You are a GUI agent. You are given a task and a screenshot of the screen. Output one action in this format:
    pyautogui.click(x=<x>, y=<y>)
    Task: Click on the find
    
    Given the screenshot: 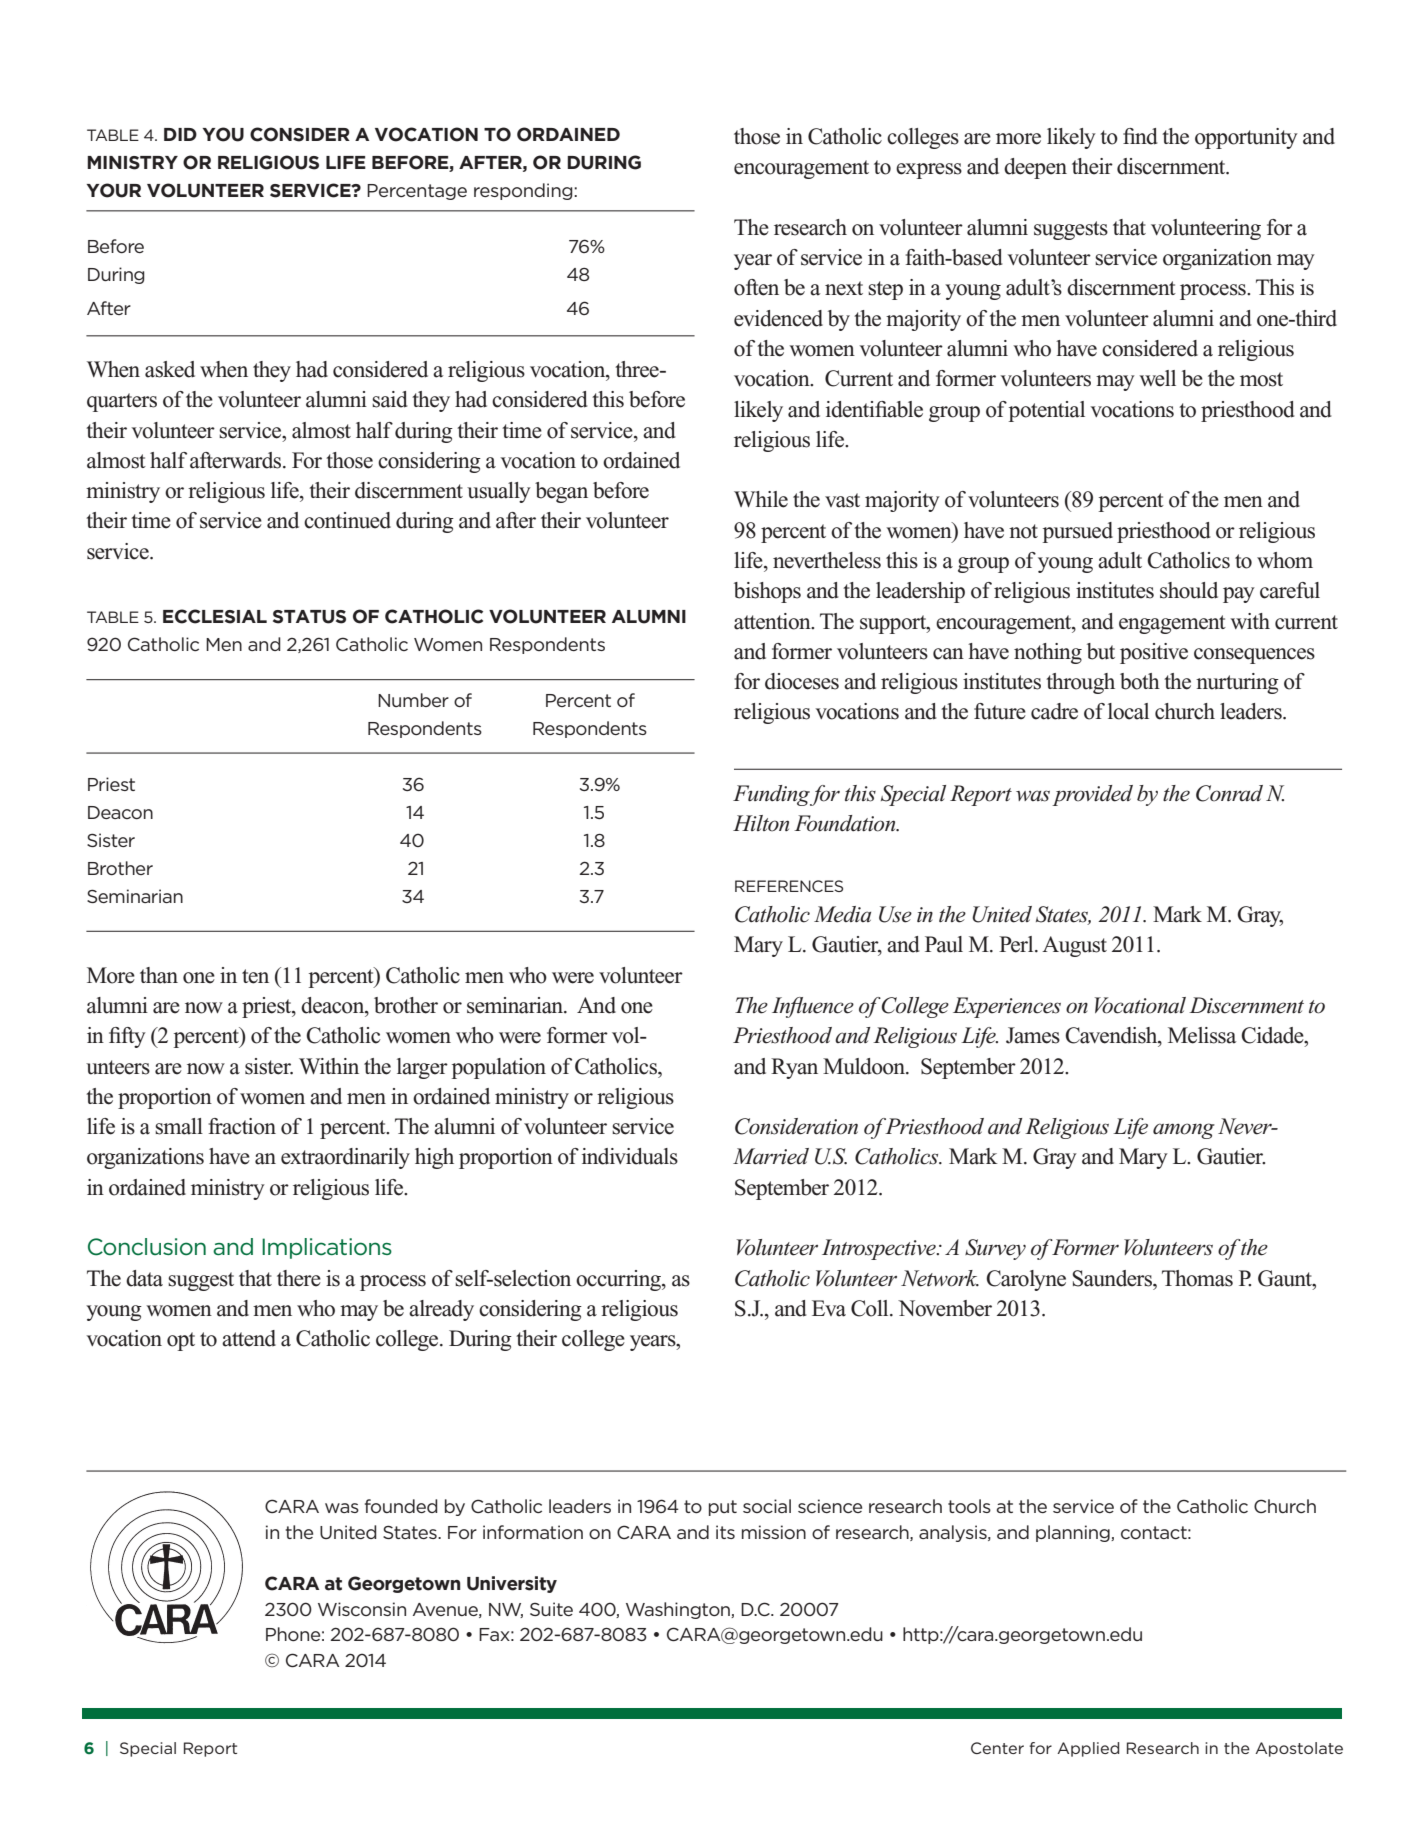 What is the action you would take?
    pyautogui.click(x=1140, y=136)
